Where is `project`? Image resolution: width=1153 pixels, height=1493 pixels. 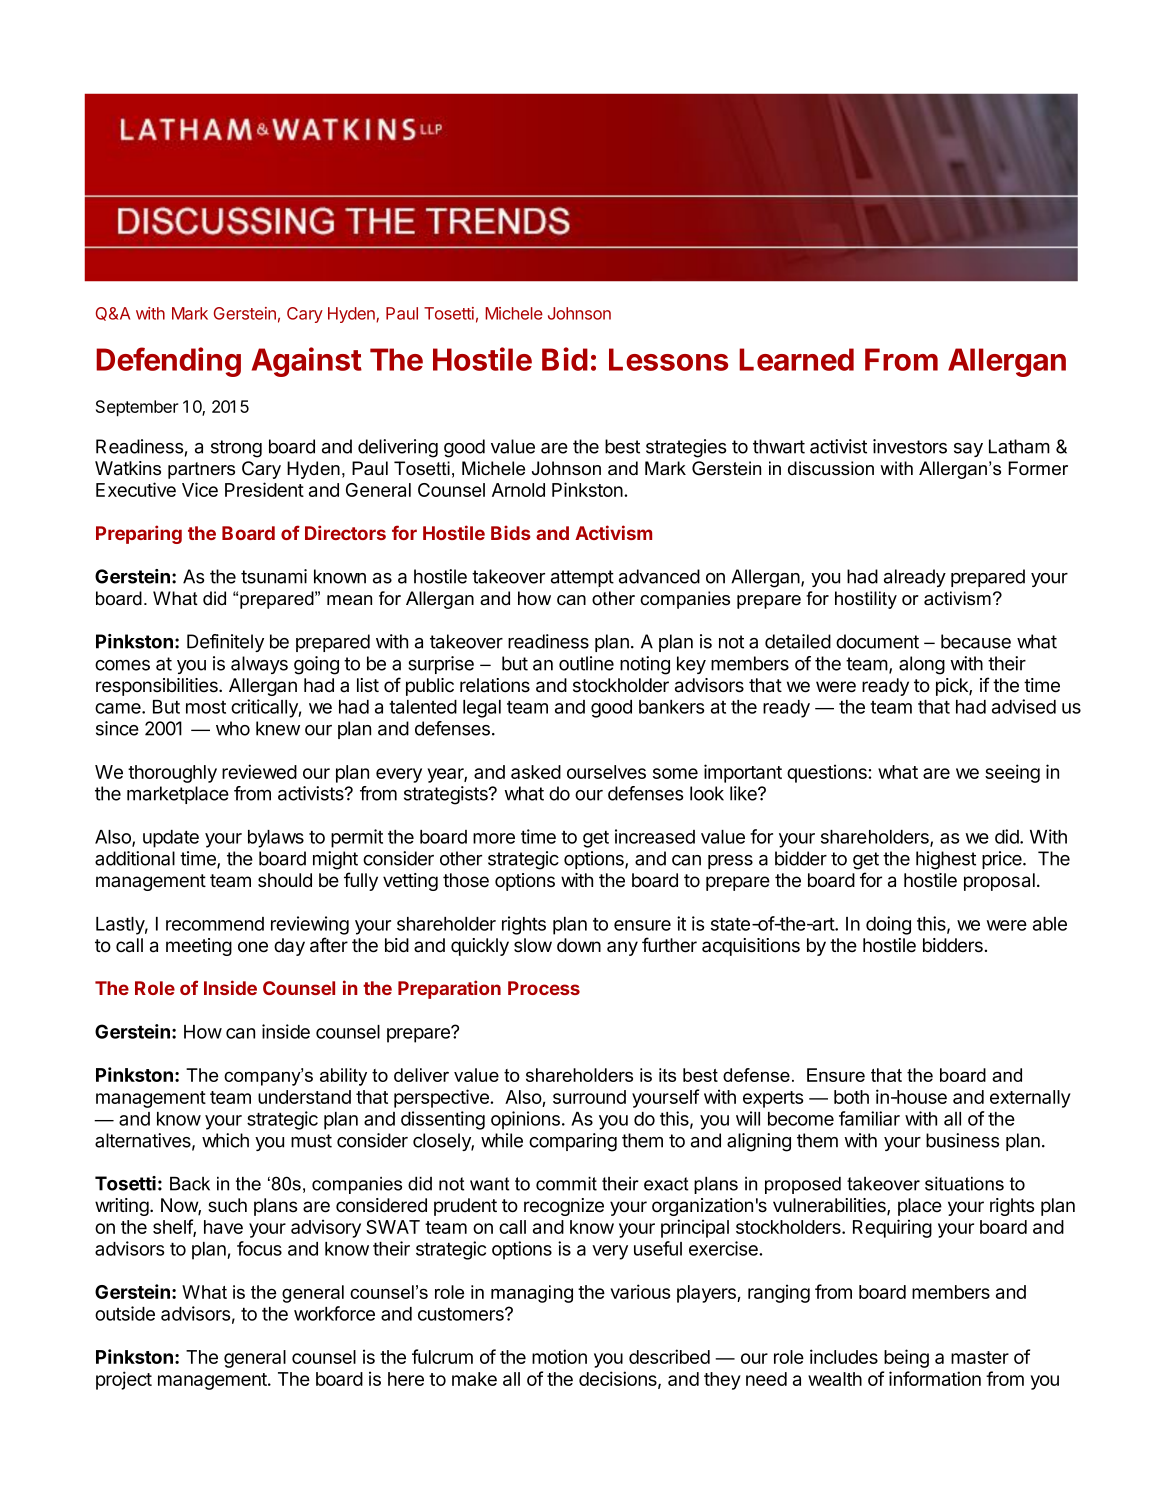
project is located at coordinates (124, 1380).
